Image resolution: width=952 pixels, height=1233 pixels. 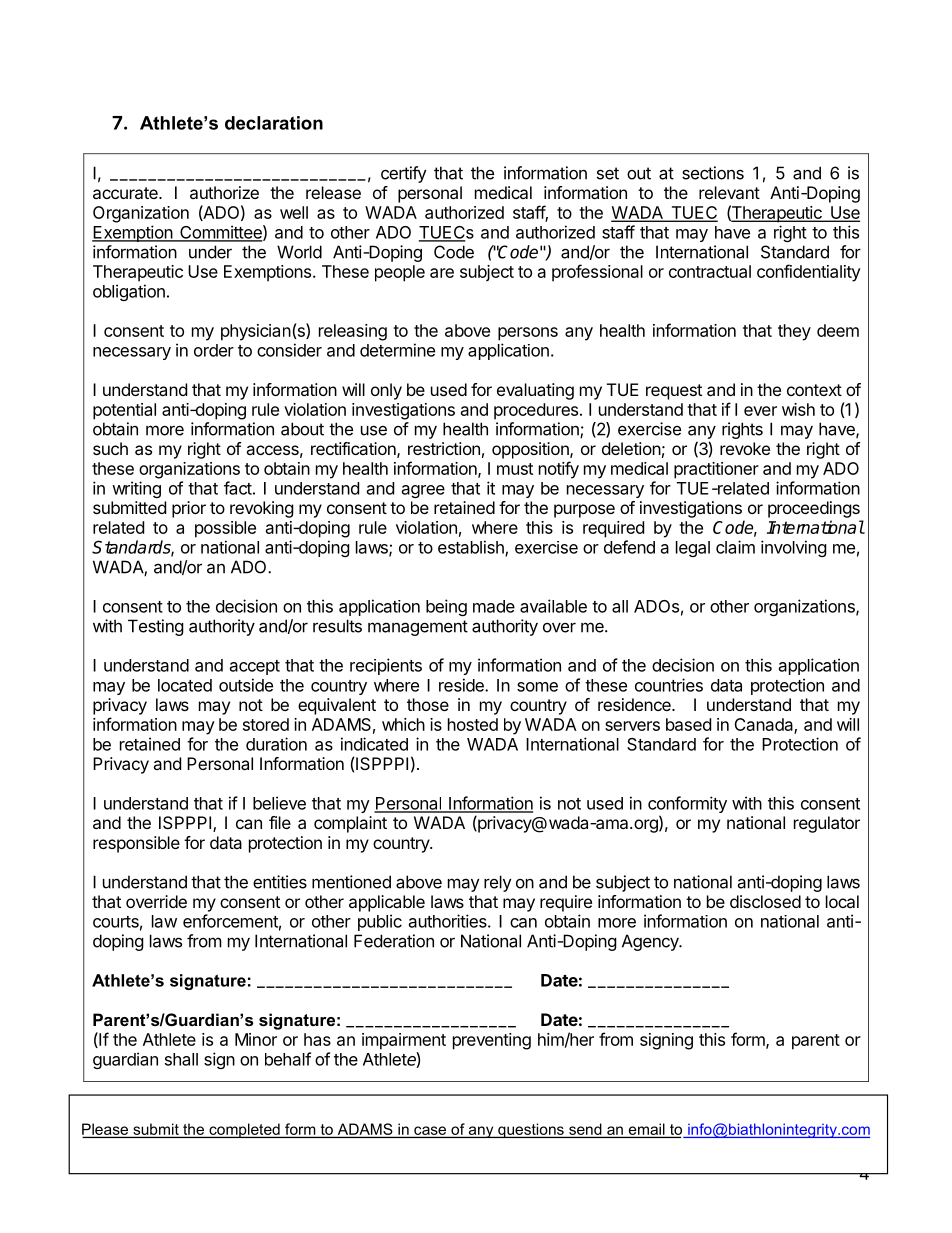 What do you see at coordinates (473, 724) in the page?
I see `hosted` at bounding box center [473, 724].
